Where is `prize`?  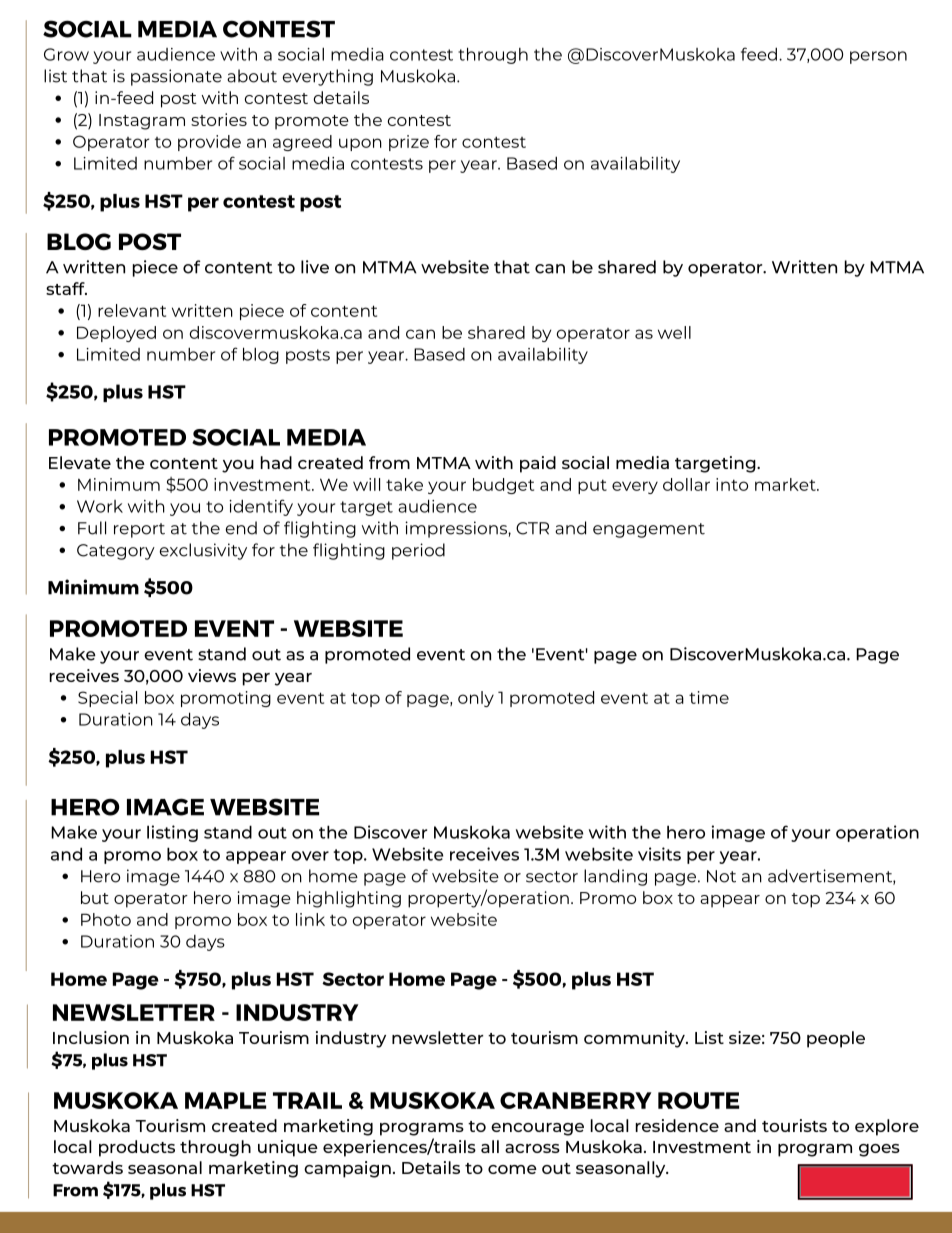 prize is located at coordinates (409, 143).
